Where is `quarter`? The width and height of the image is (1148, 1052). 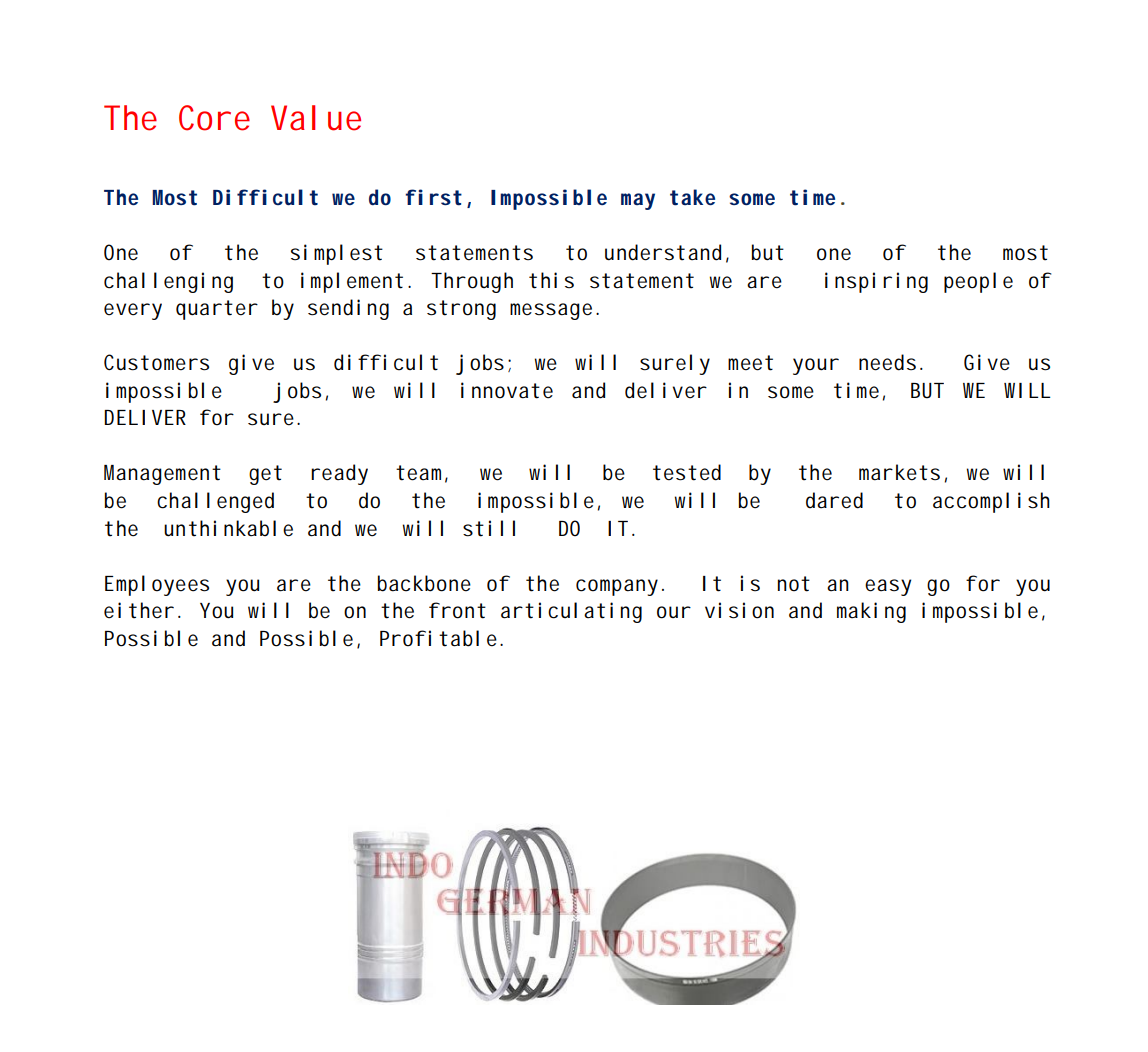
quarter is located at coordinates (217, 310).
